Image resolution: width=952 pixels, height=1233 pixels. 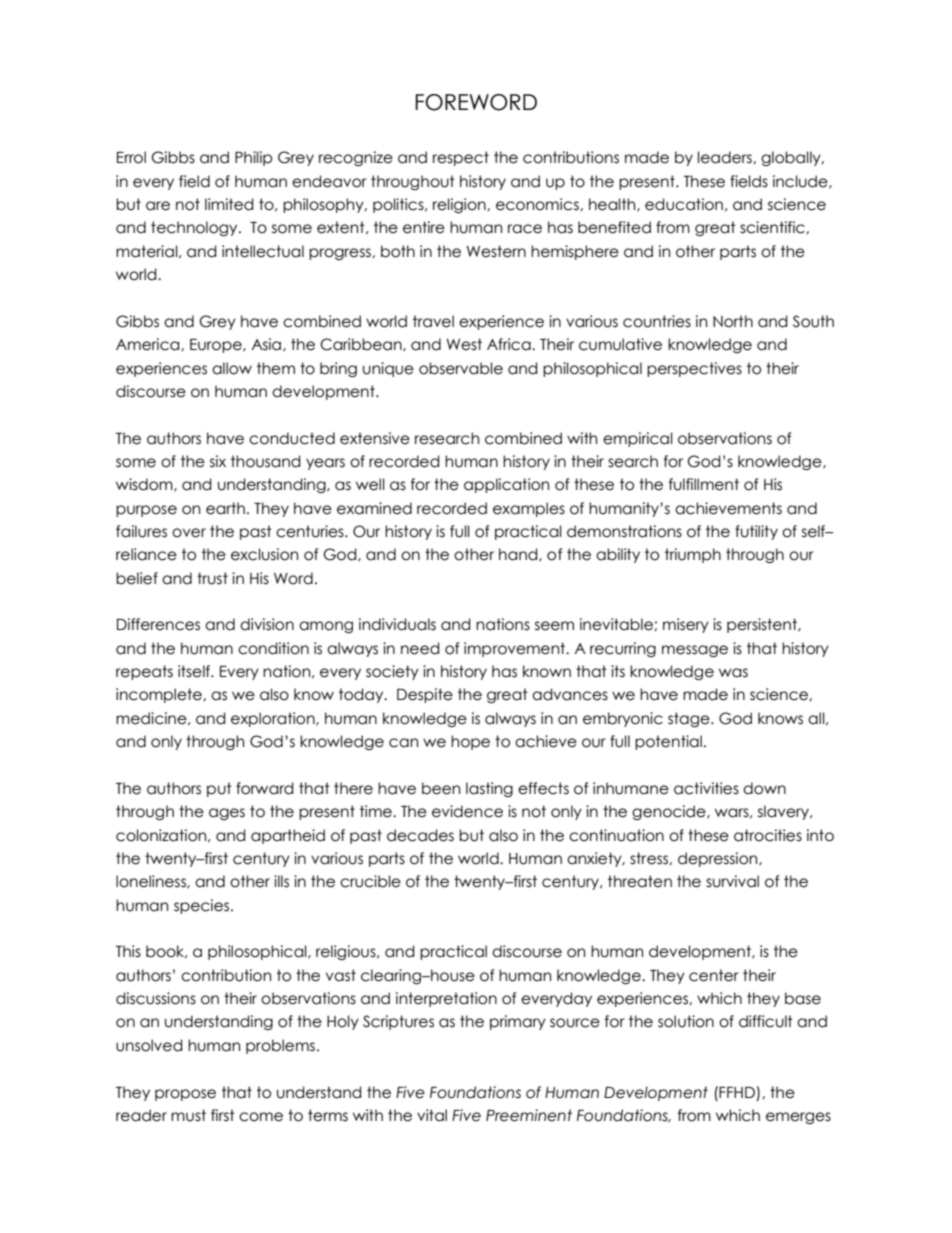 What do you see at coordinates (274, 719) in the screenshot?
I see `exploration` at bounding box center [274, 719].
